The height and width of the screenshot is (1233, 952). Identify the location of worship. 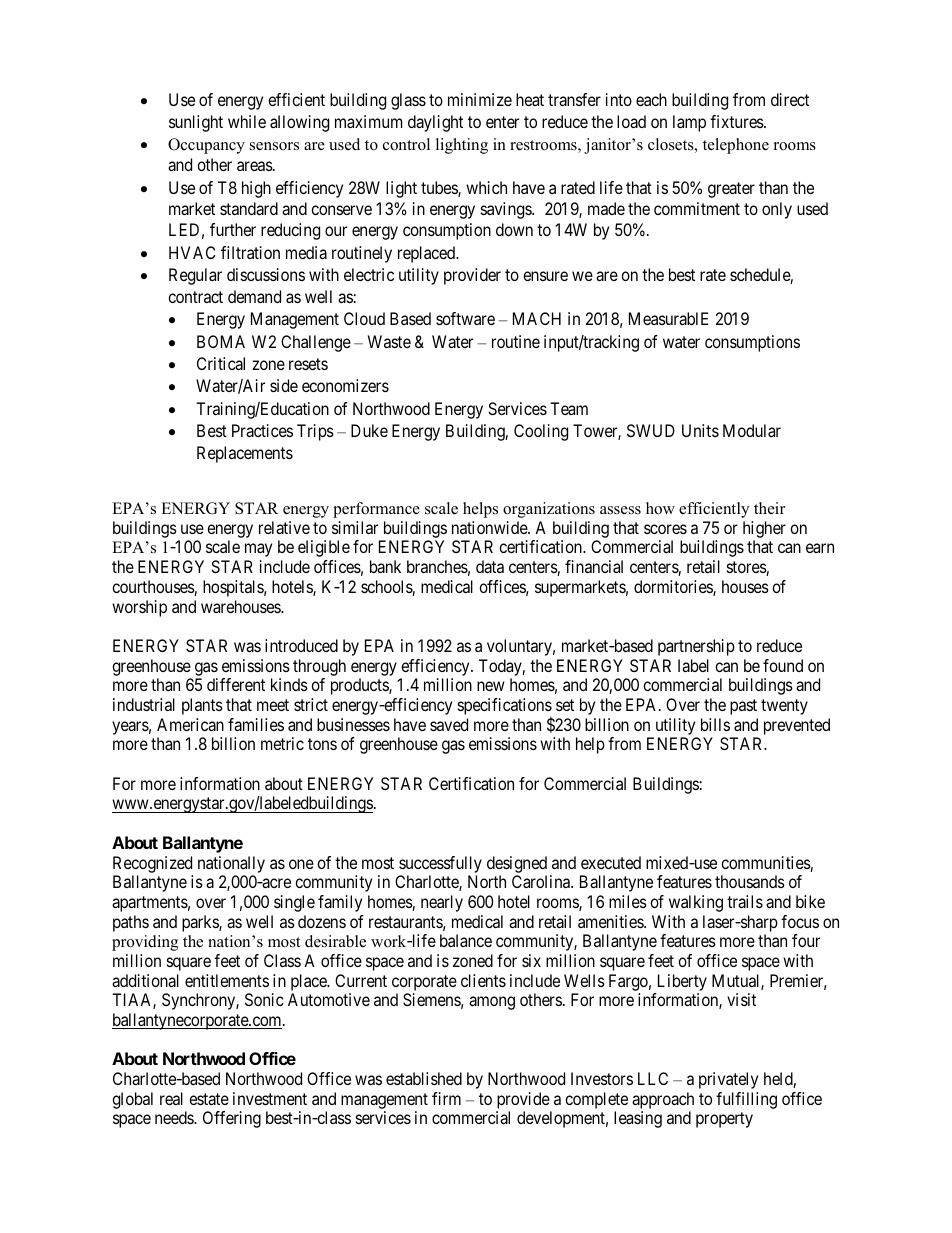
(139, 608).
